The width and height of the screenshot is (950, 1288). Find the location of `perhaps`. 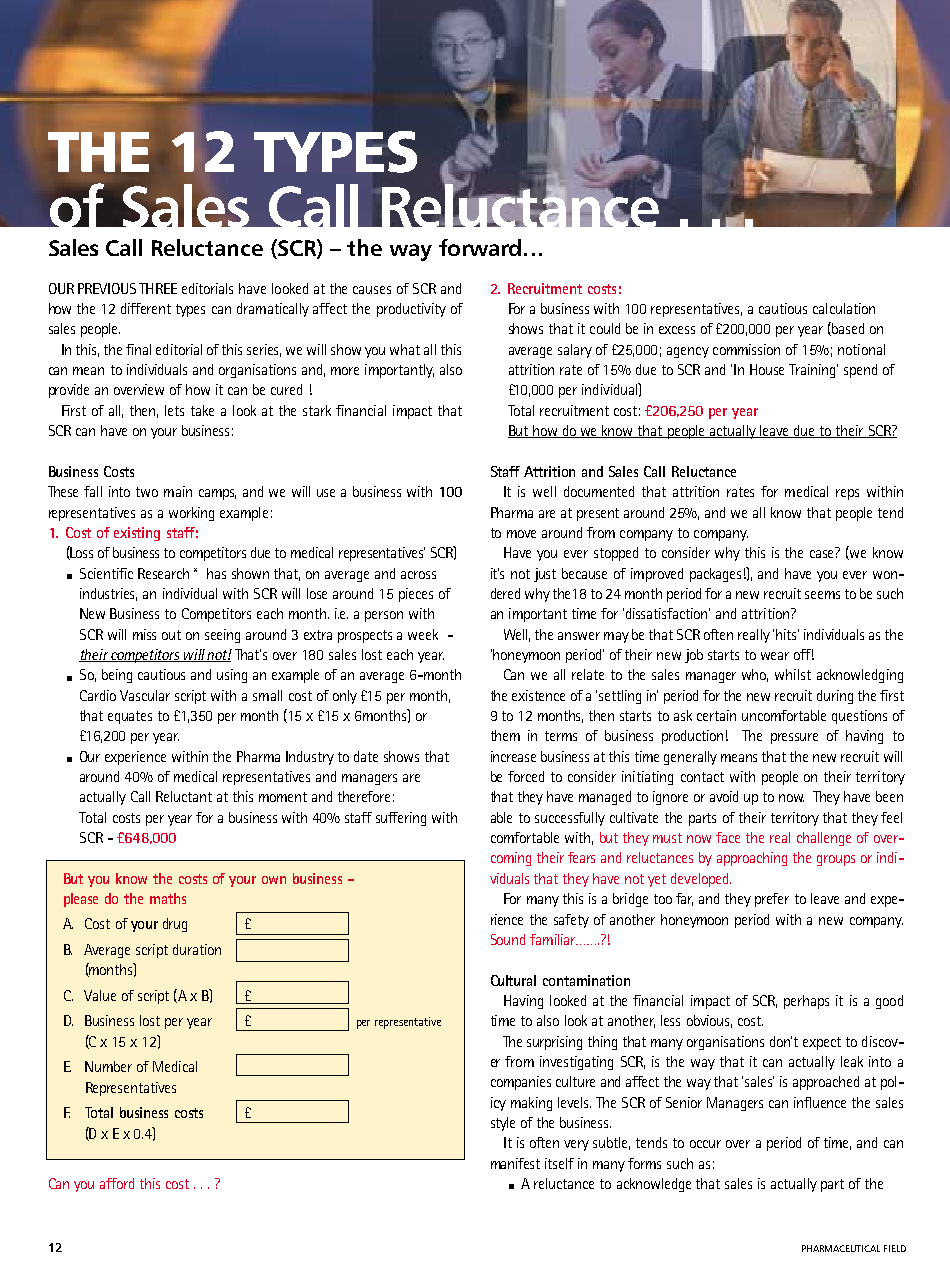

perhaps is located at coordinates (806, 1002).
